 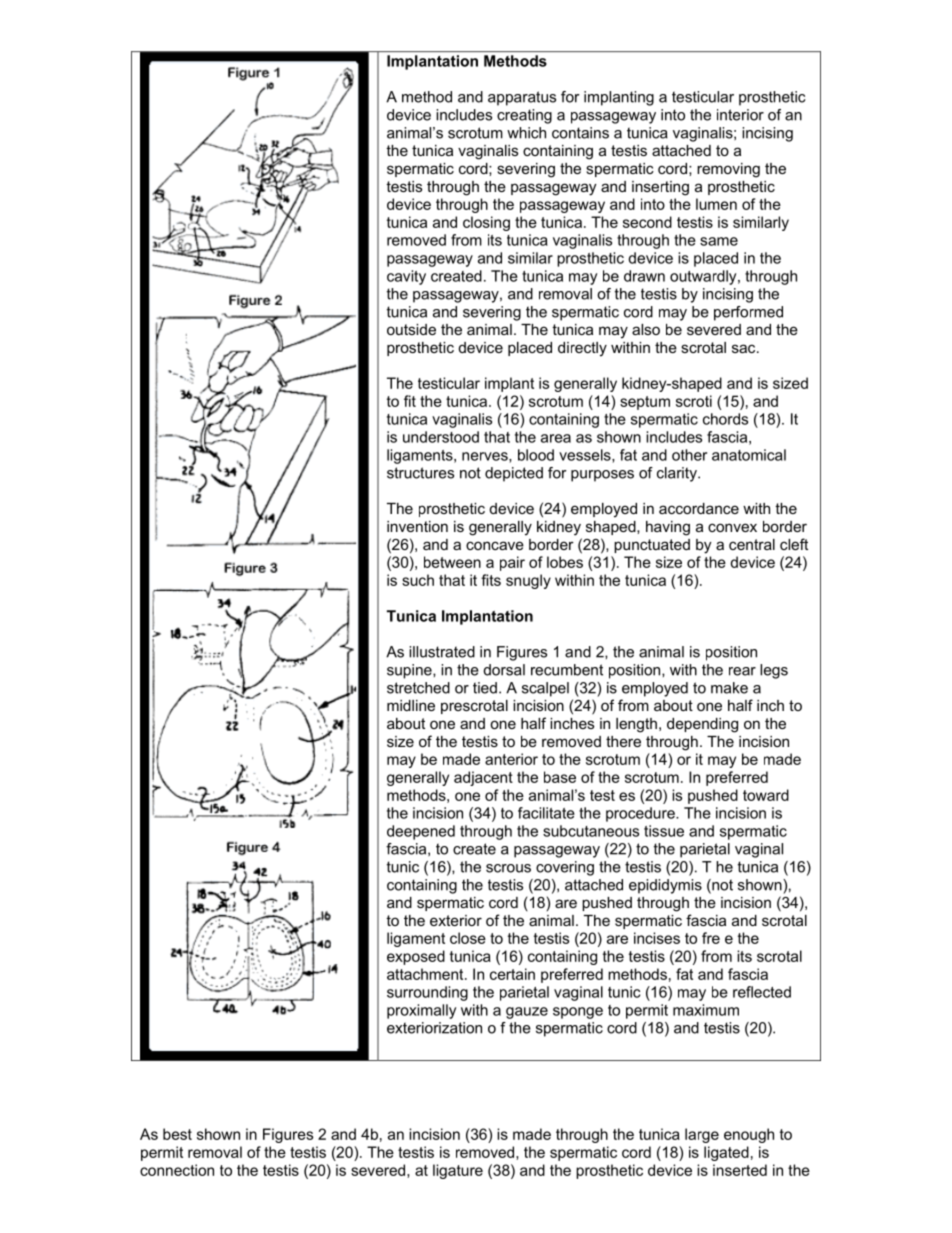 I want to click on fre, so click(x=711, y=938).
